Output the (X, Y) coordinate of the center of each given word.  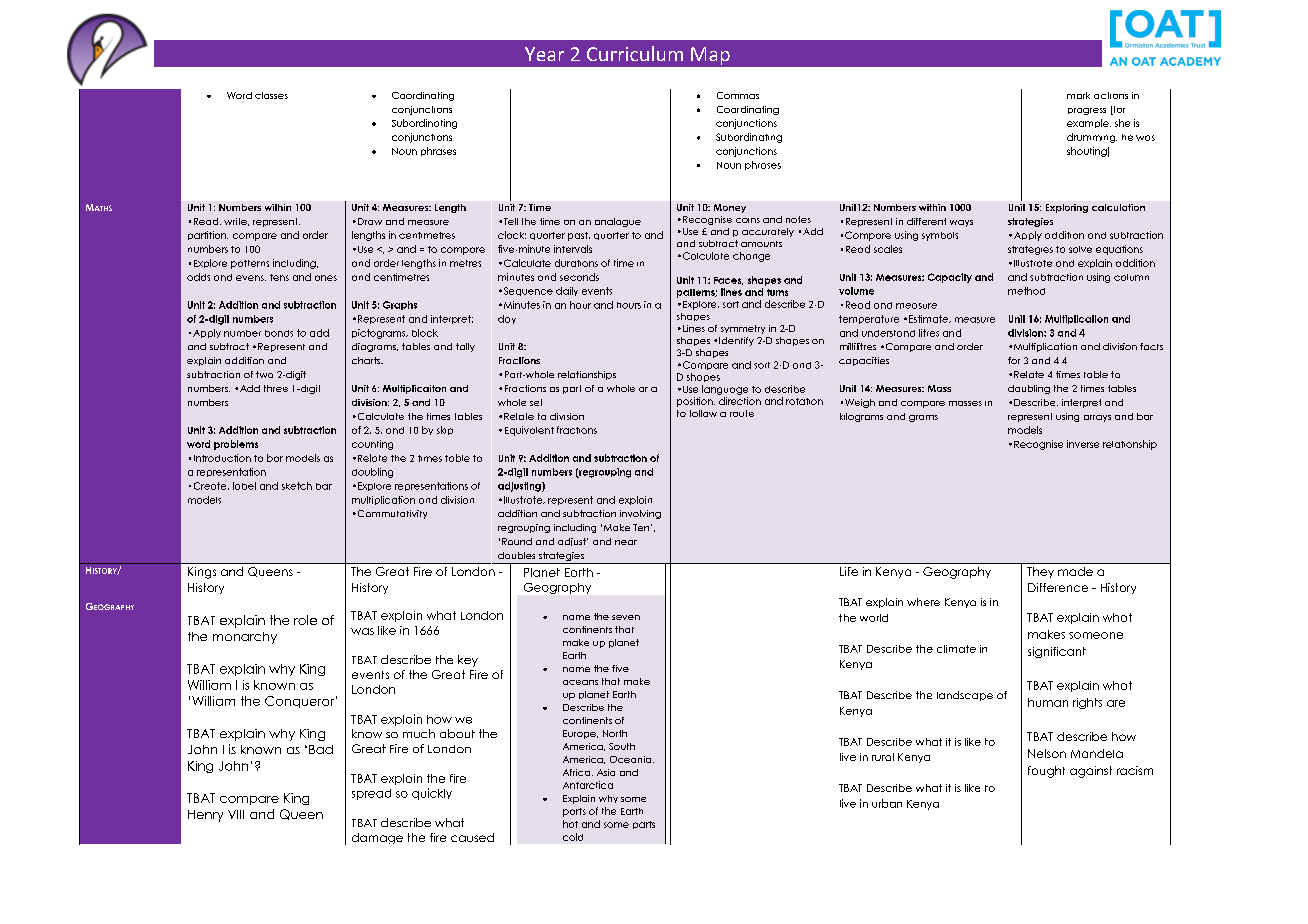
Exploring (1067, 208)
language (725, 390)
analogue (618, 222)
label (244, 486)
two (264, 374)
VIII (236, 814)
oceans (580, 682)
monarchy (245, 638)
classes (271, 95)
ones (326, 278)
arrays (1097, 418)
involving (640, 514)
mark (1078, 95)
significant (1057, 652)
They (1040, 572)
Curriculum (635, 53)
